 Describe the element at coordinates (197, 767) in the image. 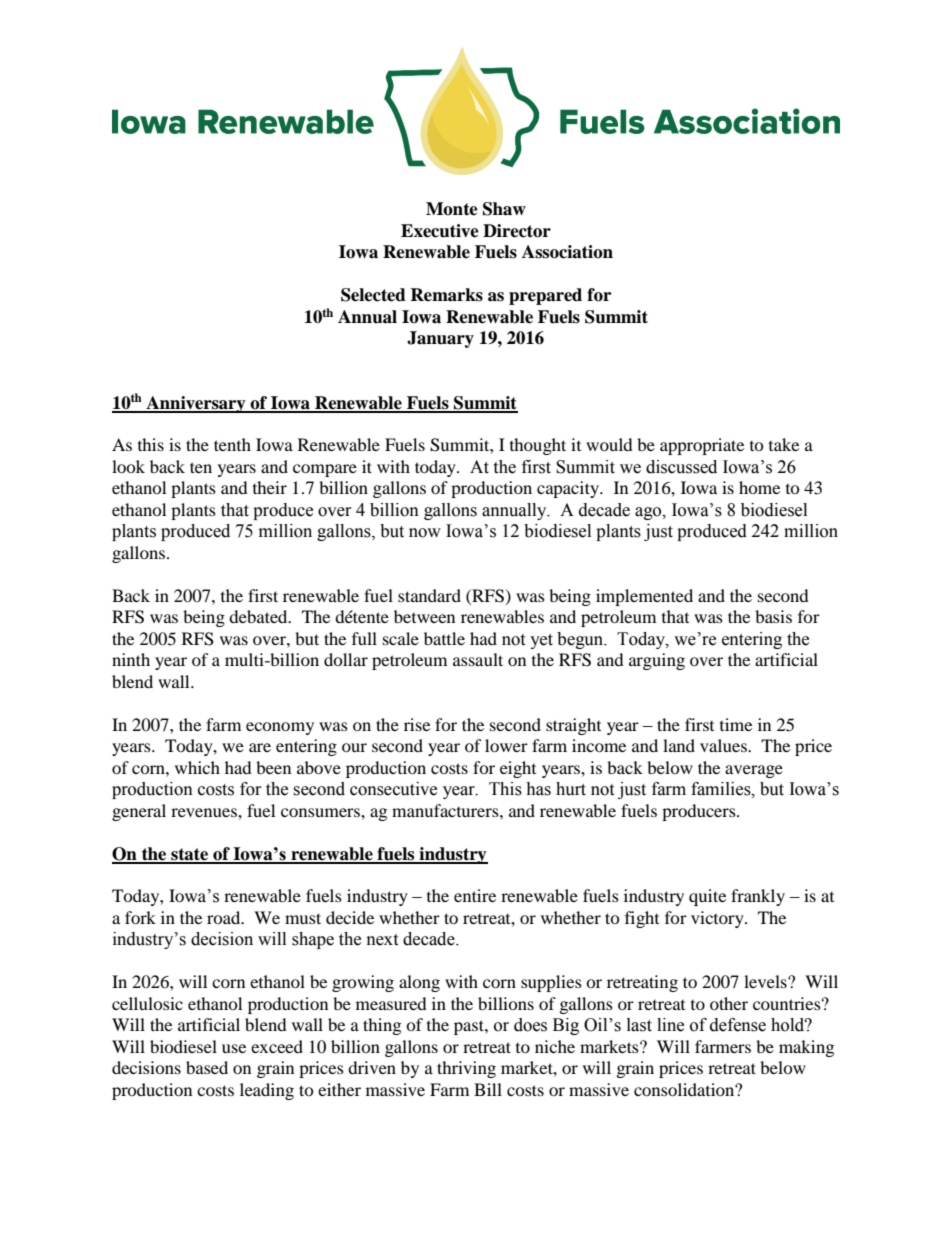

I see `which` at that location.
